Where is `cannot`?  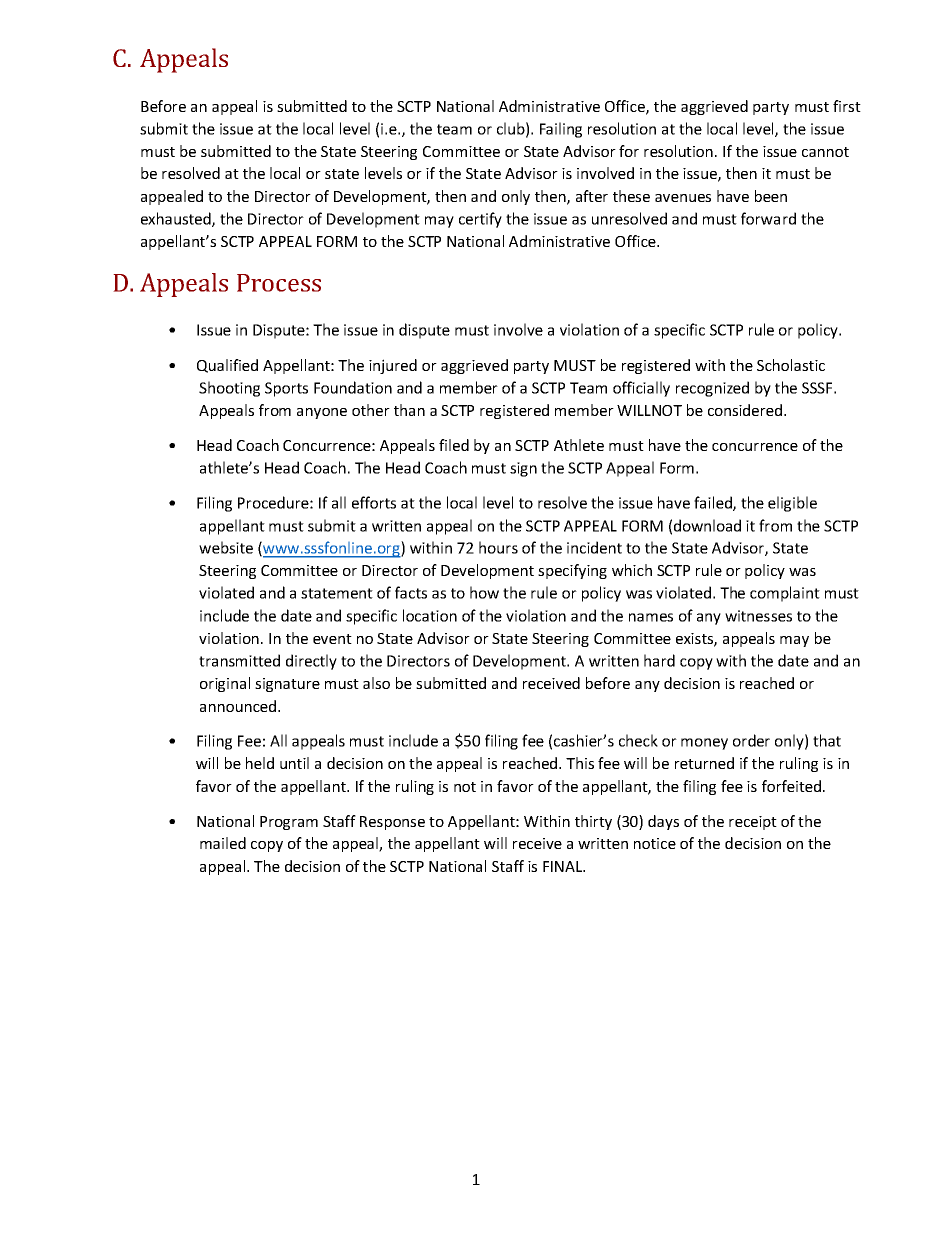
cannot is located at coordinates (825, 152).
